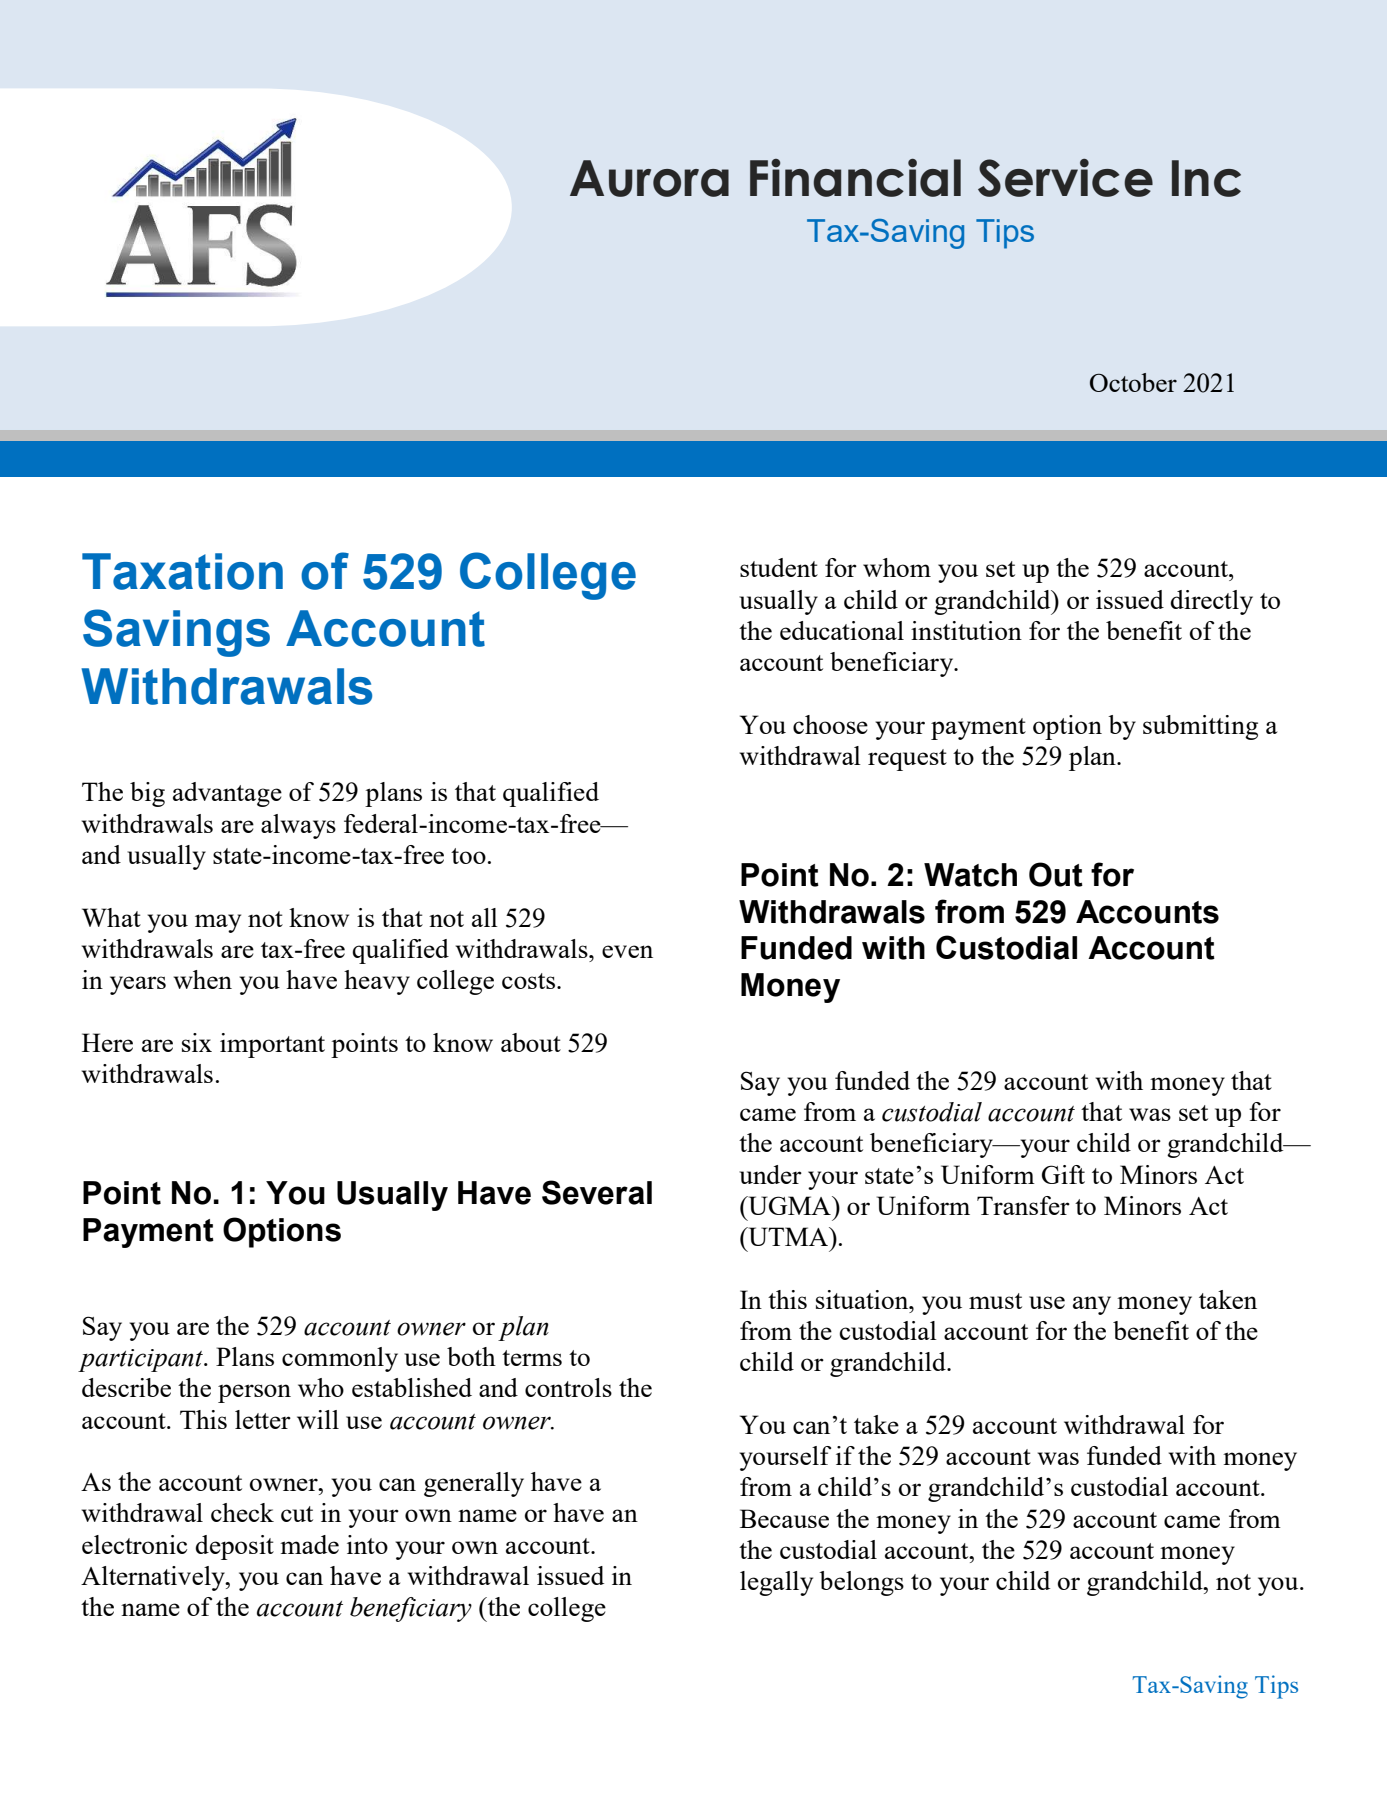  I want to click on educational, so click(842, 630).
